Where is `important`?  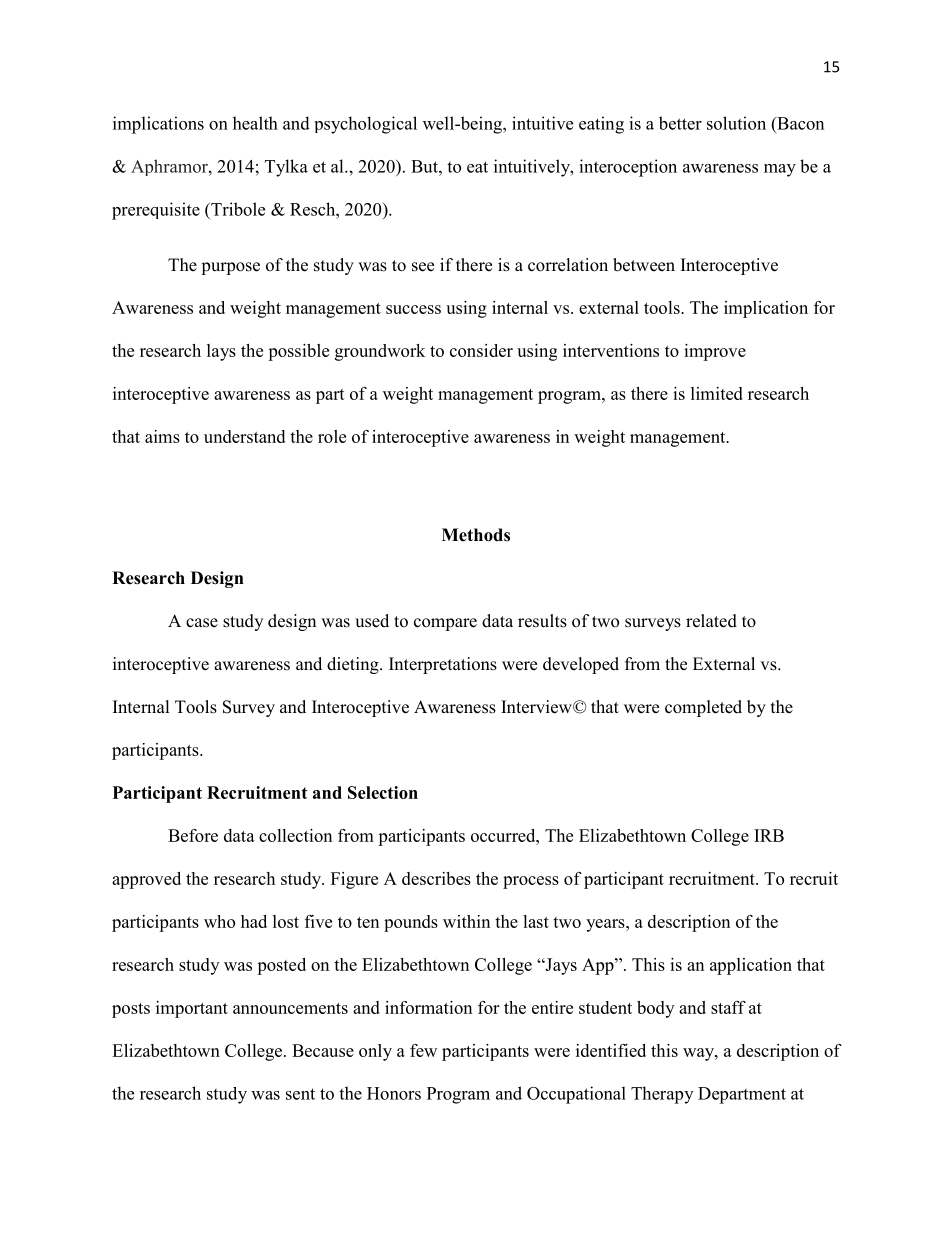
important is located at coordinates (192, 1009).
